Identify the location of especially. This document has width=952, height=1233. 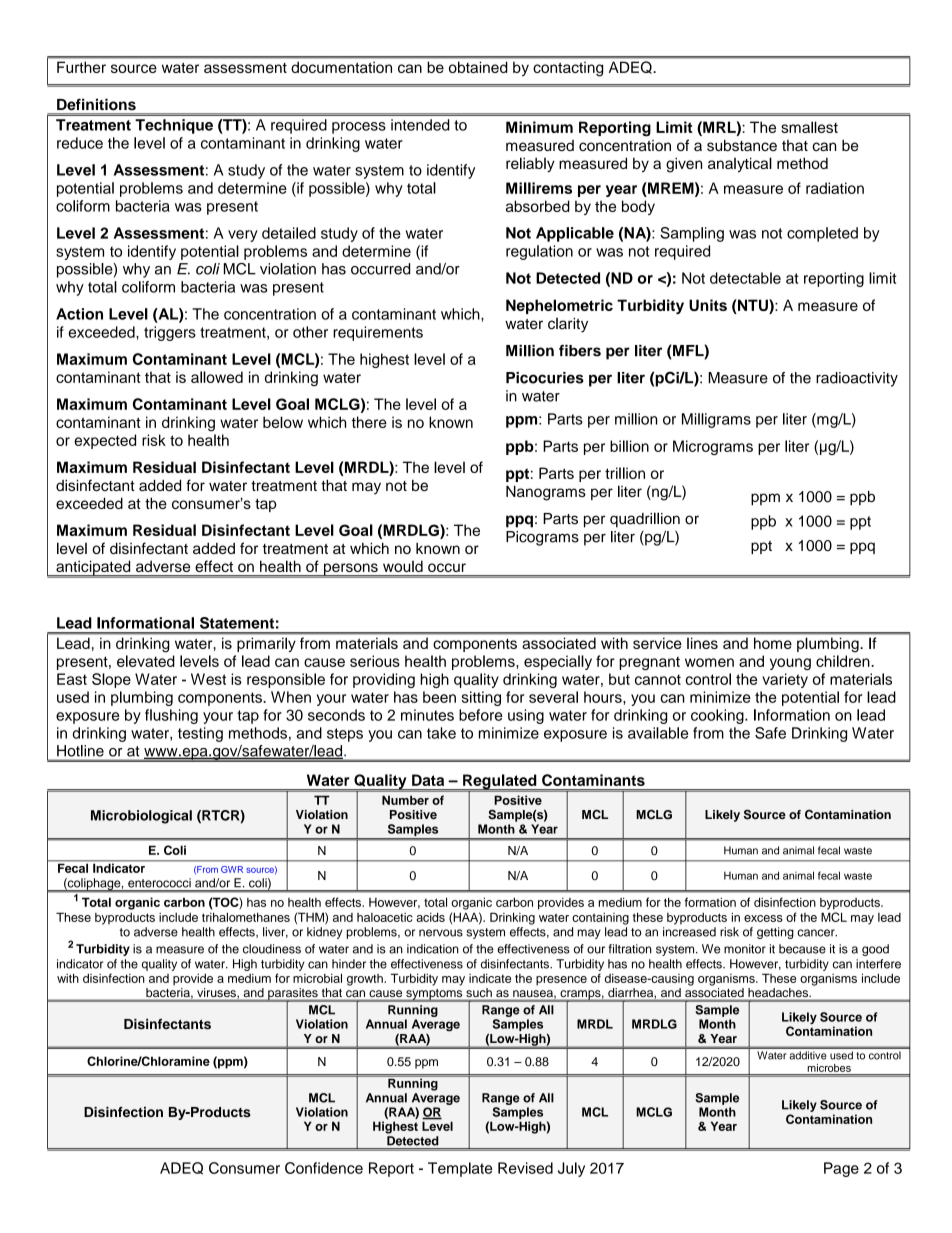
(558, 662).
